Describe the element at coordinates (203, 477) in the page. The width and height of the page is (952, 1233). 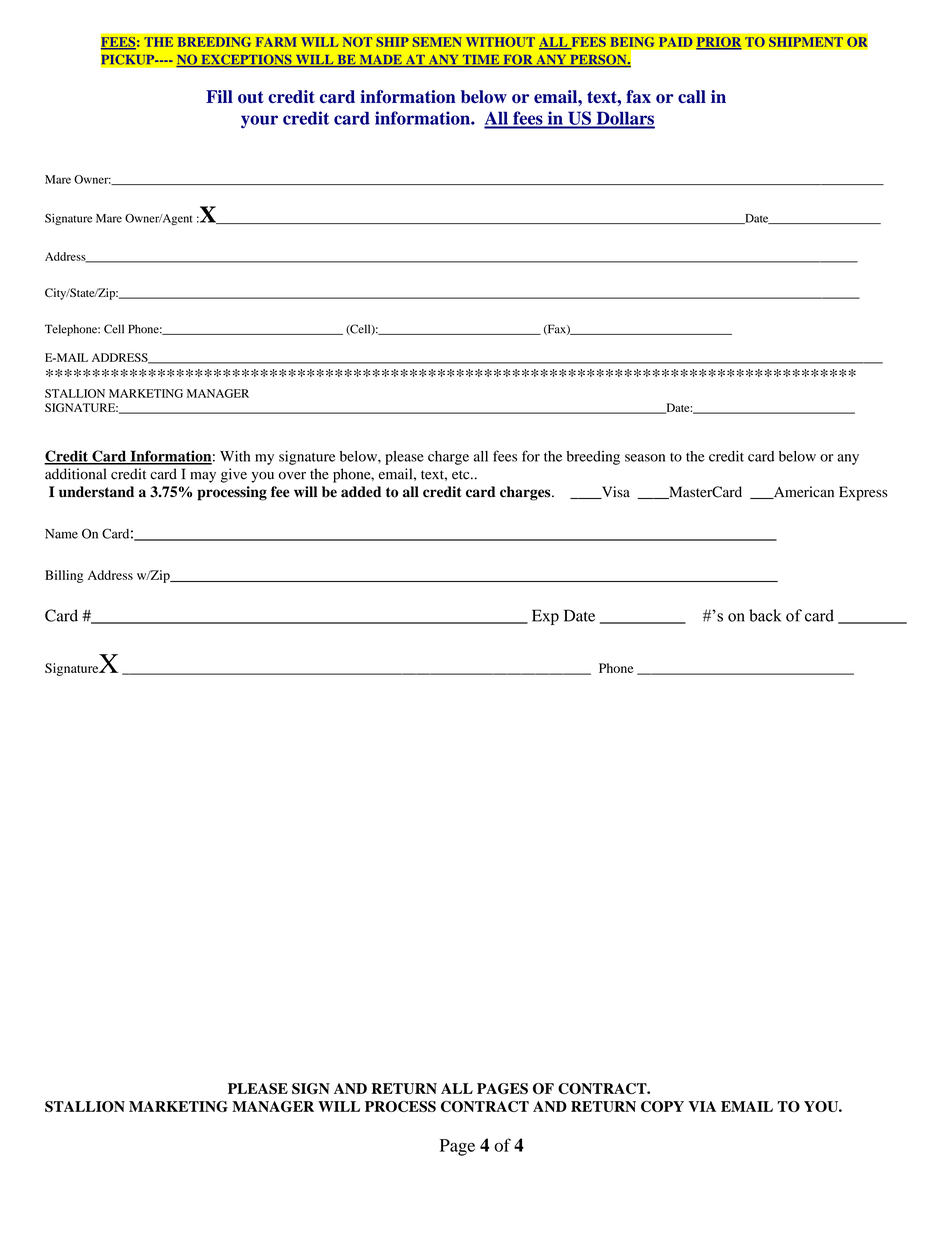
I see `may` at that location.
